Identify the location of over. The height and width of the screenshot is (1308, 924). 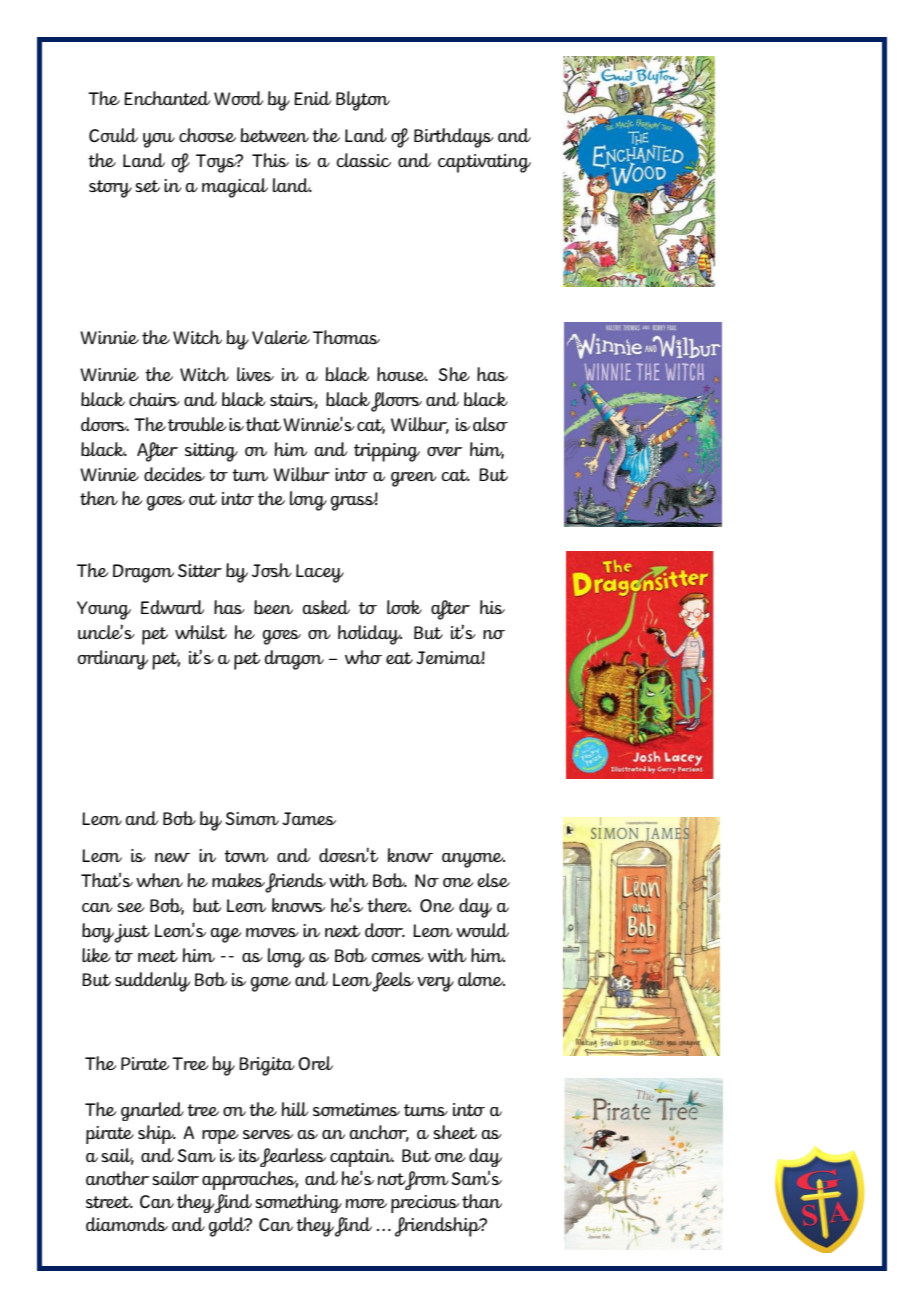
(445, 451).
